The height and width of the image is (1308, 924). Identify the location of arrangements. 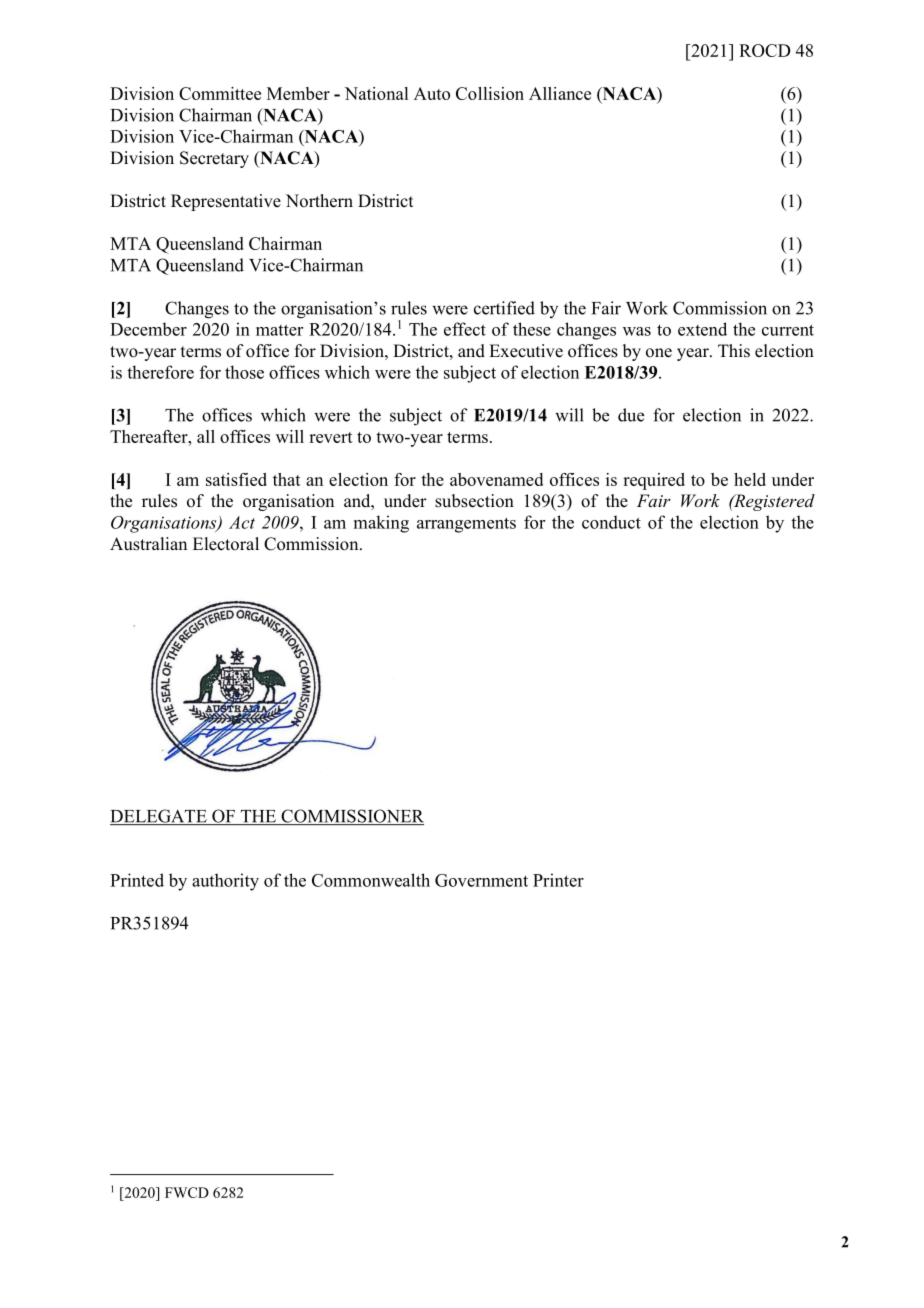
(466, 525).
